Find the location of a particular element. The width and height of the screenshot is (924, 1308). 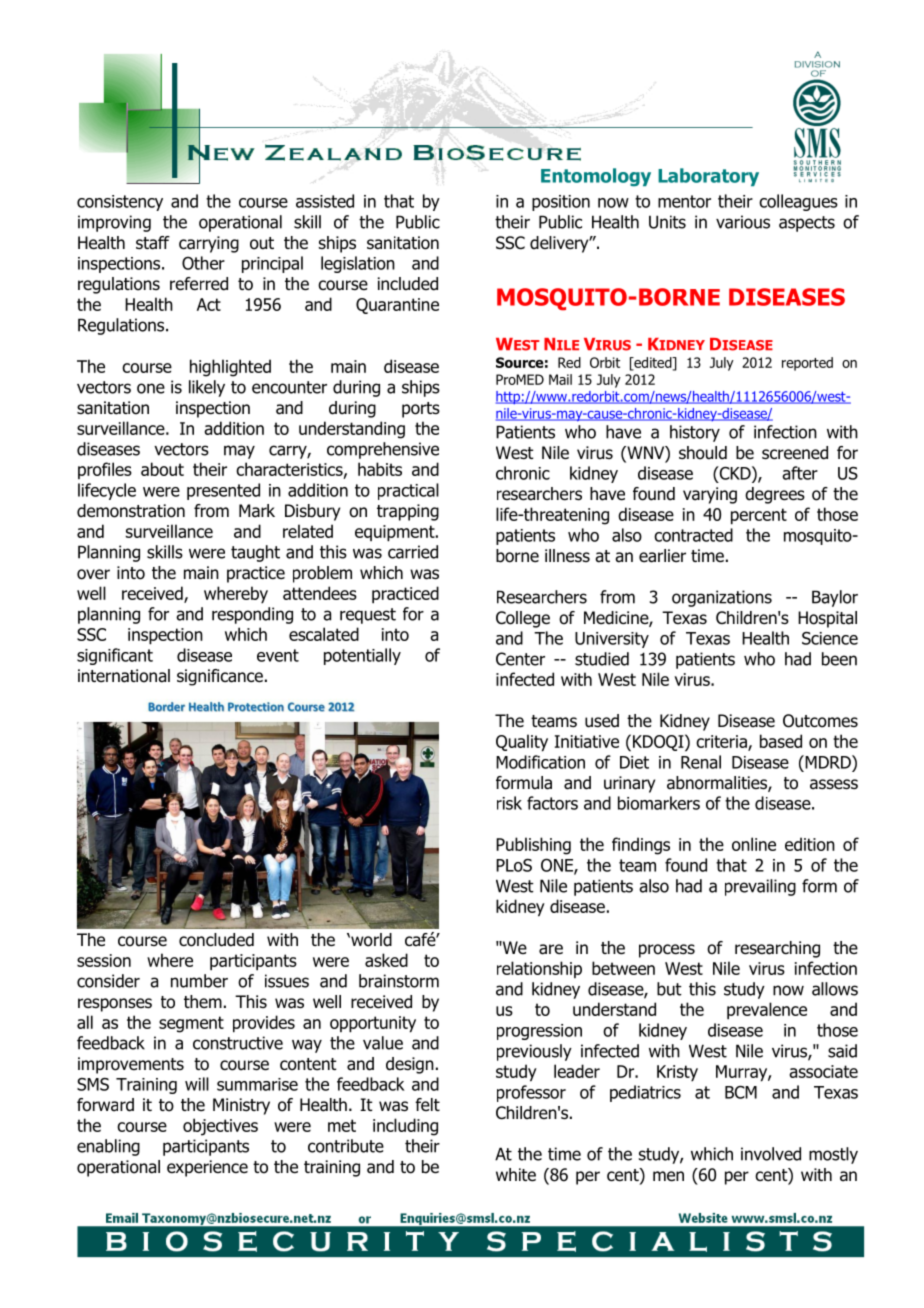

position is located at coordinates (561, 203).
